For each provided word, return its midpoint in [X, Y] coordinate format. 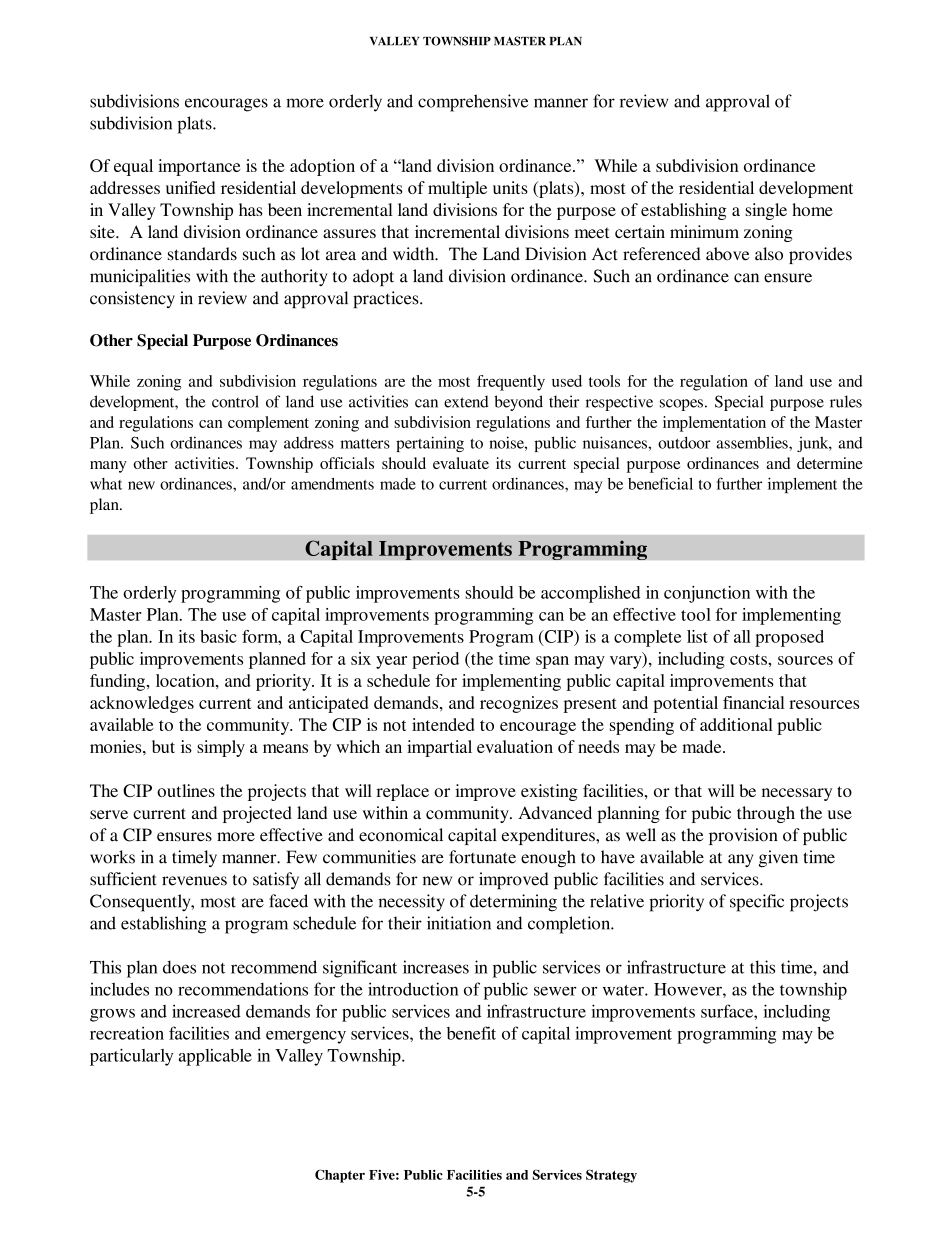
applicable [215, 1057]
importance [199, 167]
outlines [186, 790]
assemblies [753, 442]
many [108, 467]
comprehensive [473, 103]
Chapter [340, 1176]
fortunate [482, 857]
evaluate [461, 463]
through [766, 814]
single [766, 211]
